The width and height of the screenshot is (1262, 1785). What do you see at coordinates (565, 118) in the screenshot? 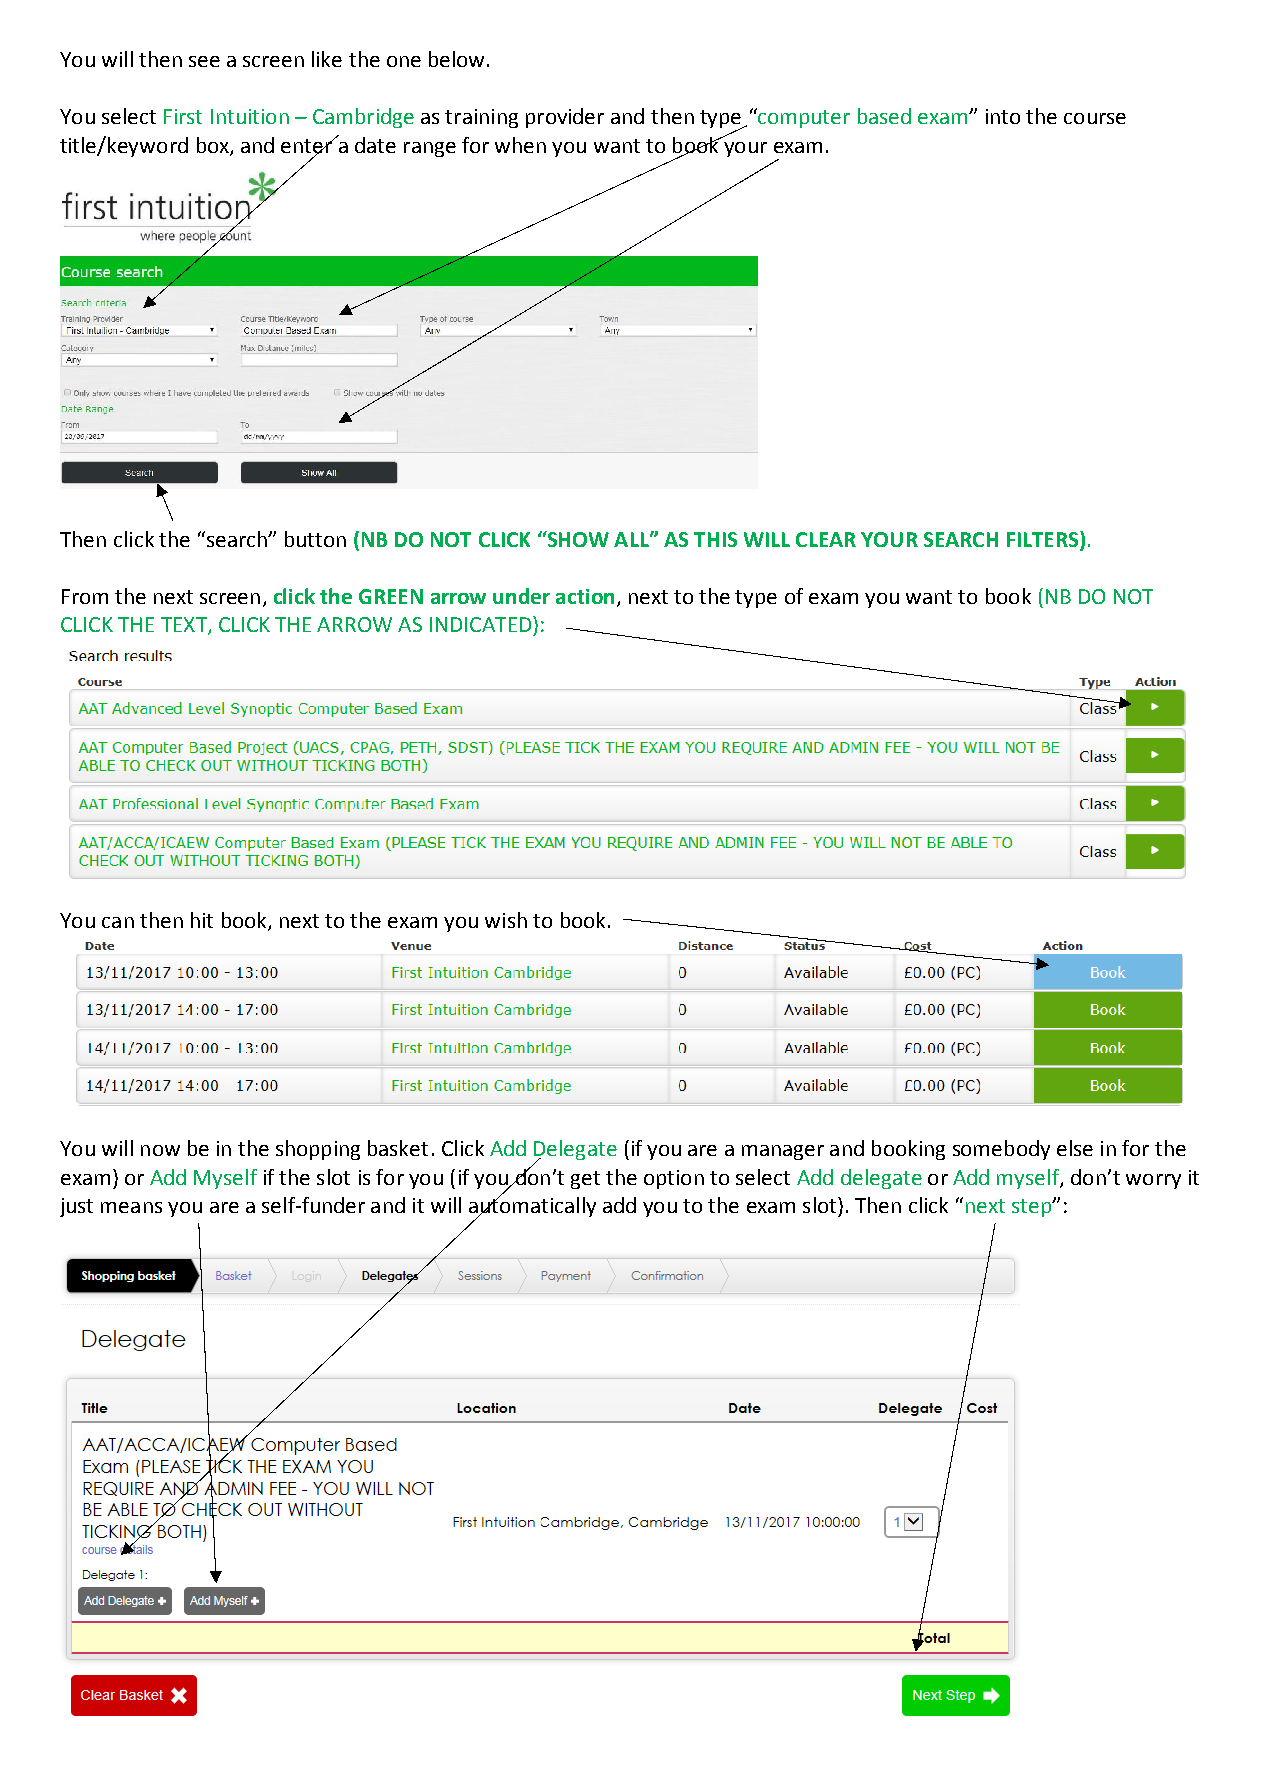
I see `provider` at bounding box center [565, 118].
